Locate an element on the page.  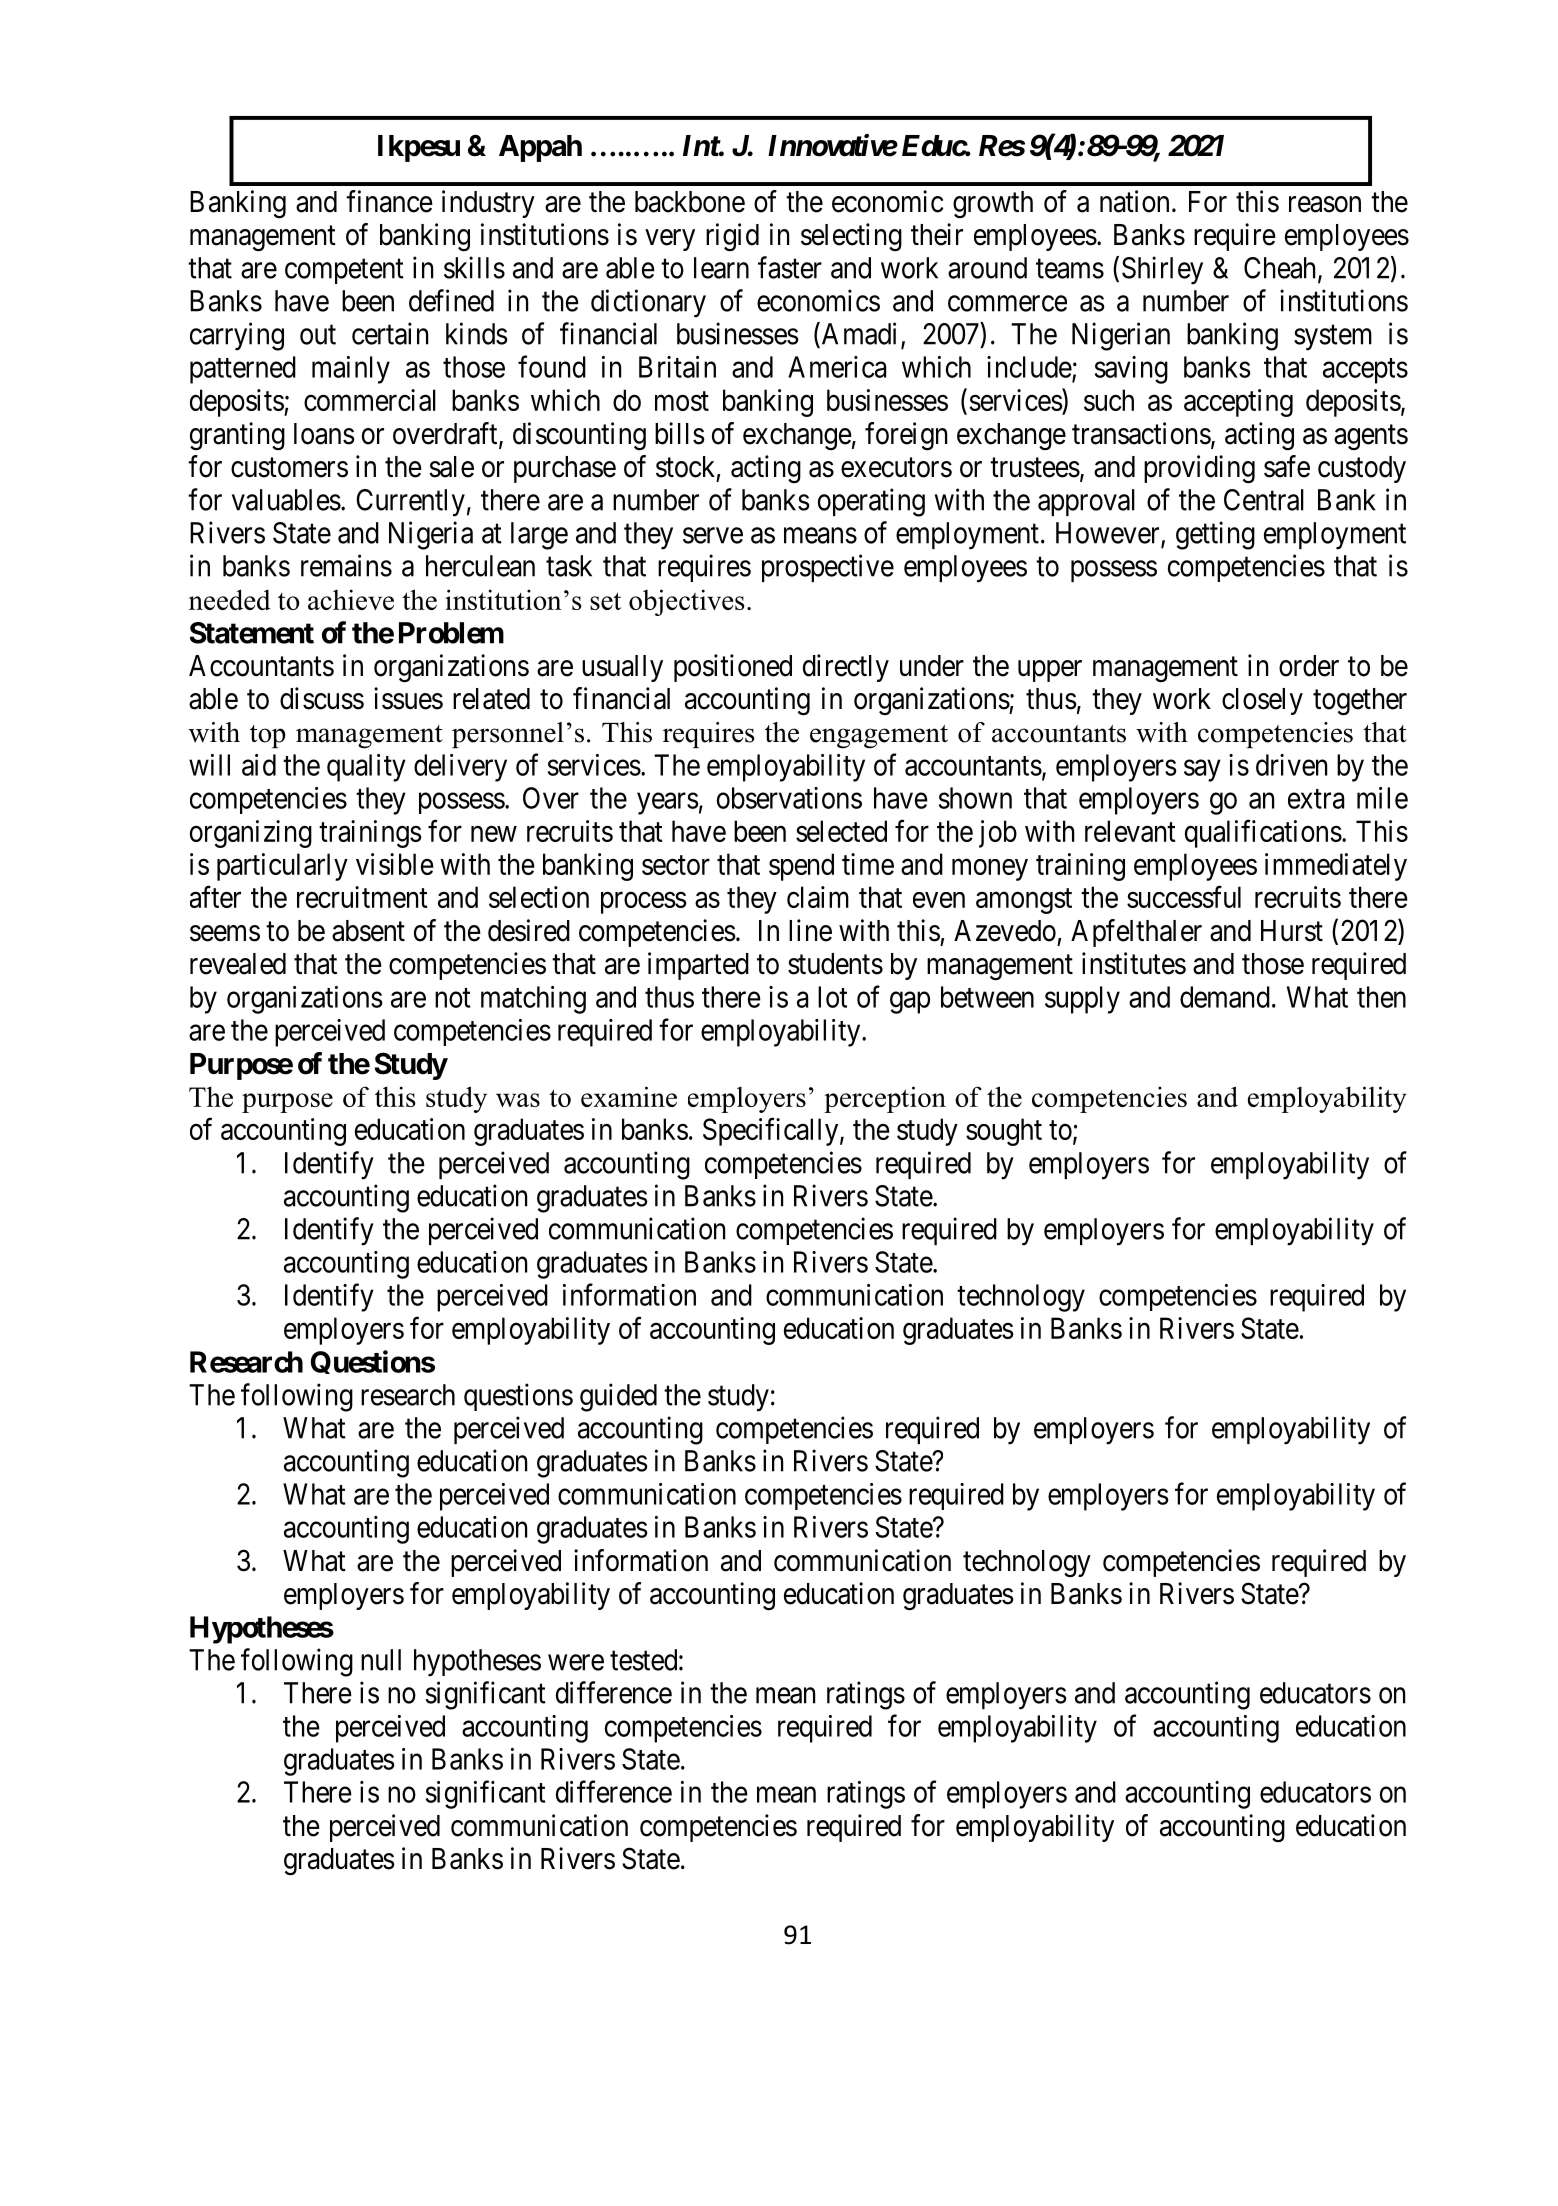
getting is located at coordinates (1215, 535).
